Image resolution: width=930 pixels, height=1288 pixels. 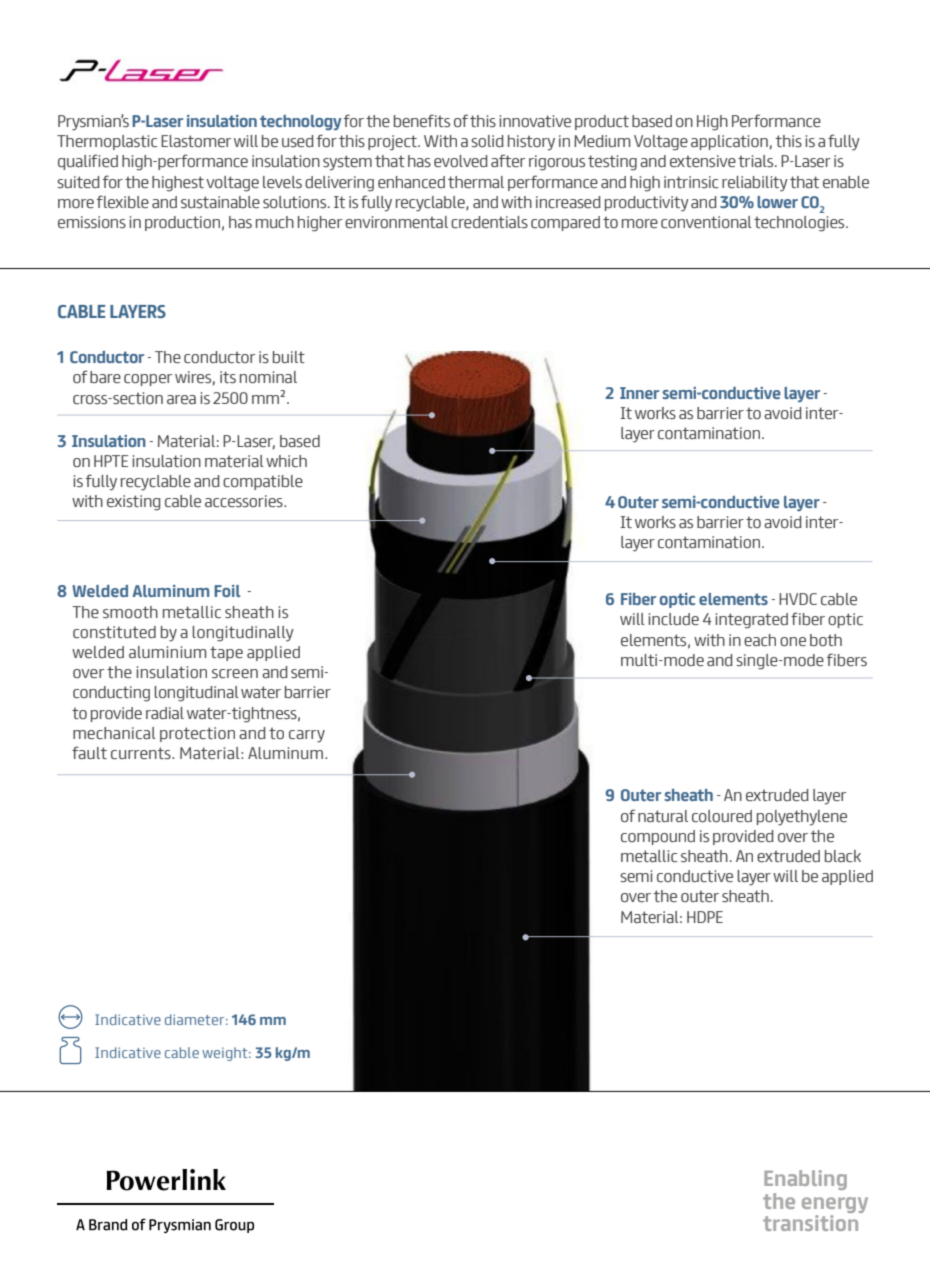 What do you see at coordinates (196, 141) in the image?
I see `Elastomer` at bounding box center [196, 141].
